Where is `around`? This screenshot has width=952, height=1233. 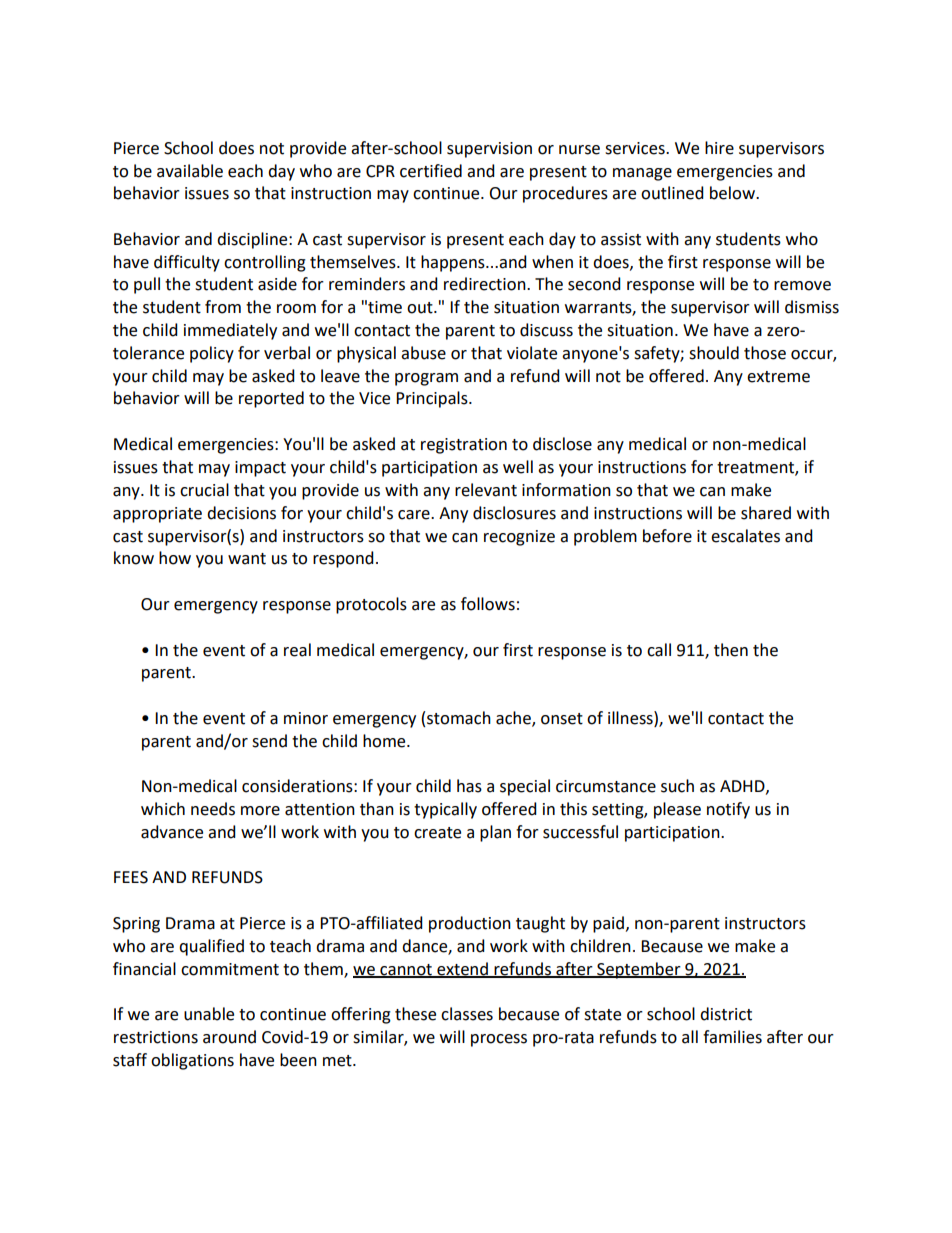
around is located at coordinates (229, 1037).
